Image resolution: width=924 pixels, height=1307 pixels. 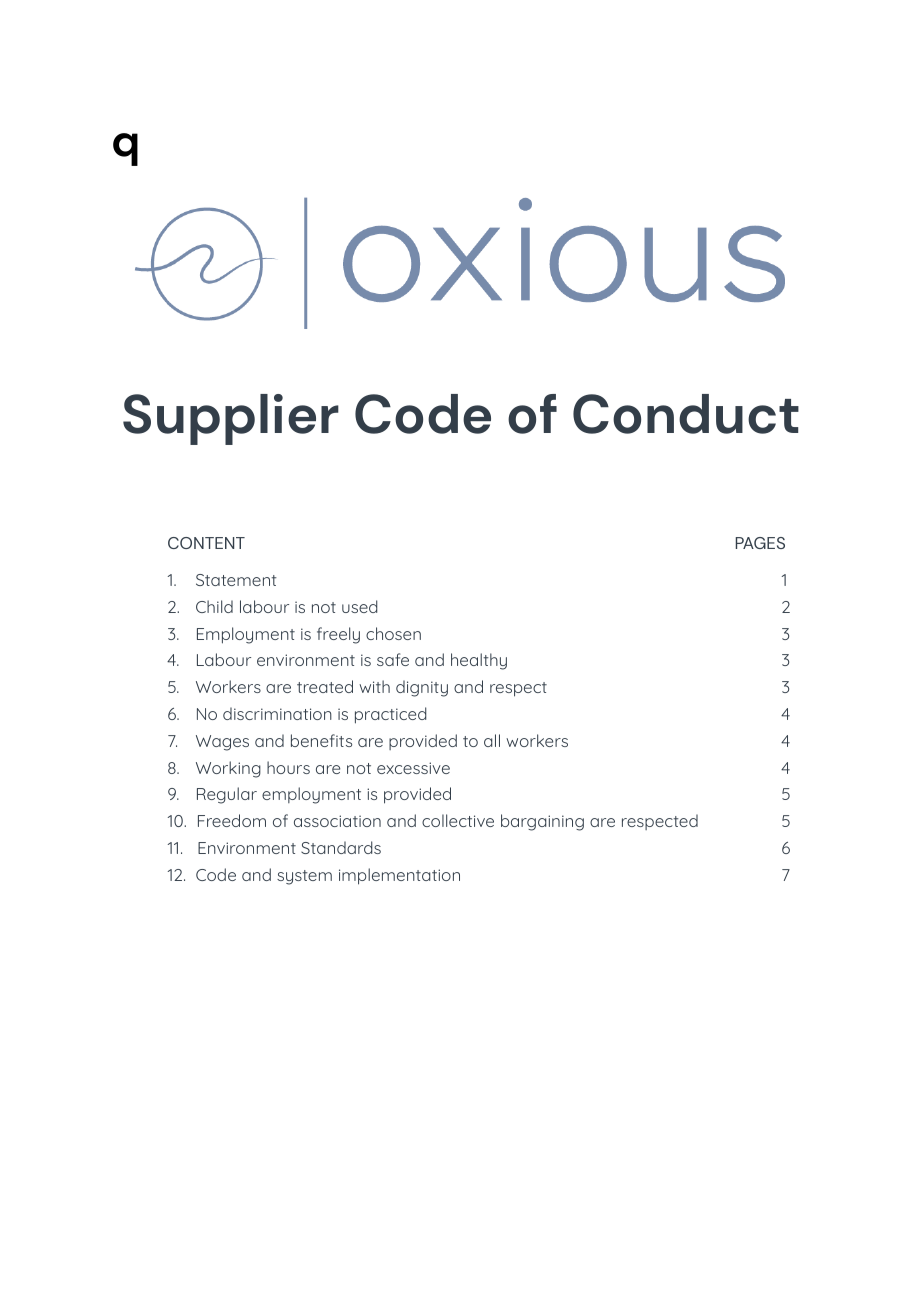 I want to click on implementation, so click(x=399, y=876).
